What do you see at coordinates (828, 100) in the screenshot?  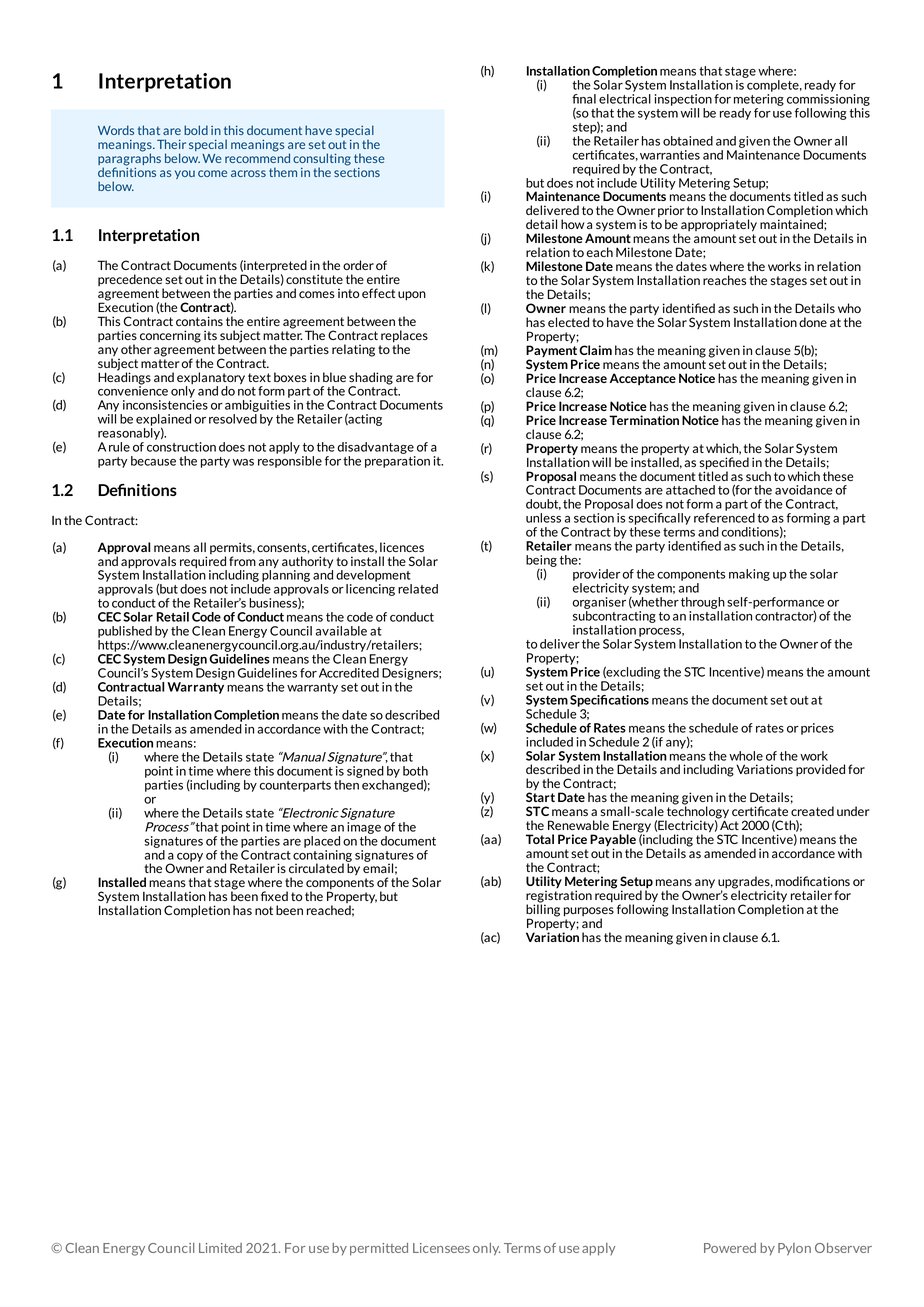 I see `commissioning` at bounding box center [828, 100].
